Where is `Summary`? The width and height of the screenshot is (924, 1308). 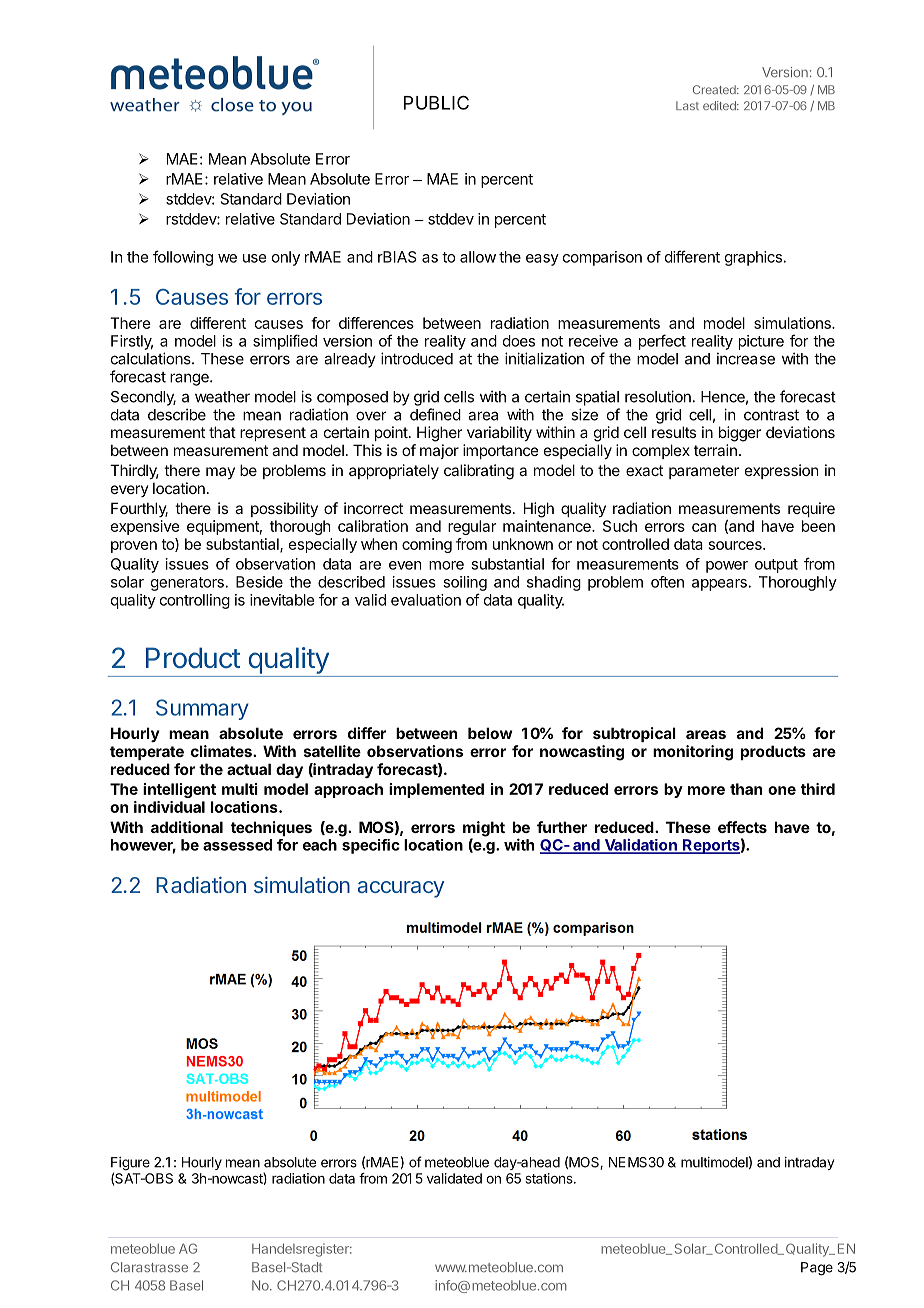 Summary is located at coordinates (202, 709).
